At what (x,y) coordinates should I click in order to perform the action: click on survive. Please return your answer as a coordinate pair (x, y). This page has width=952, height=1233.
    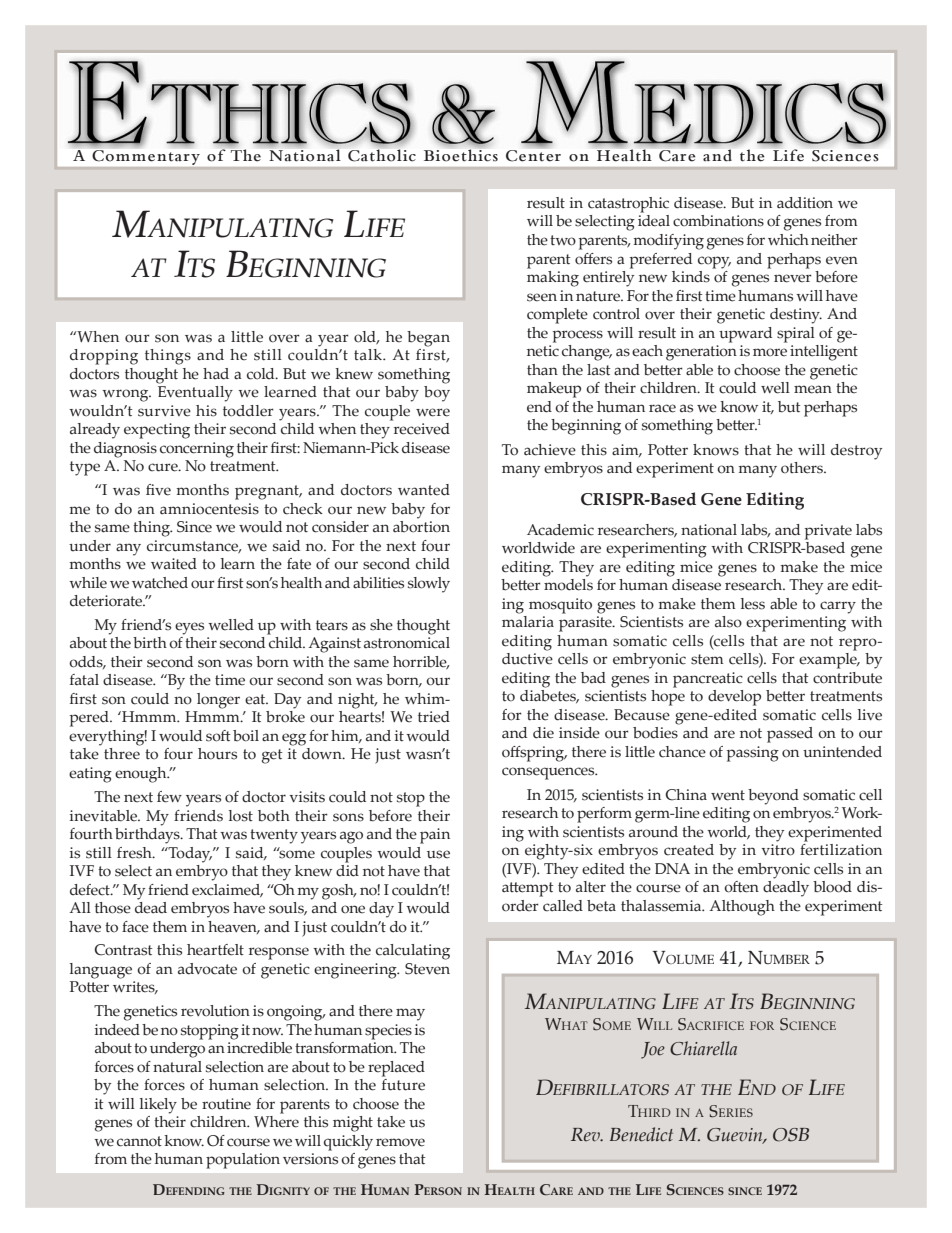
    Looking at the image, I should click on (164, 411).
